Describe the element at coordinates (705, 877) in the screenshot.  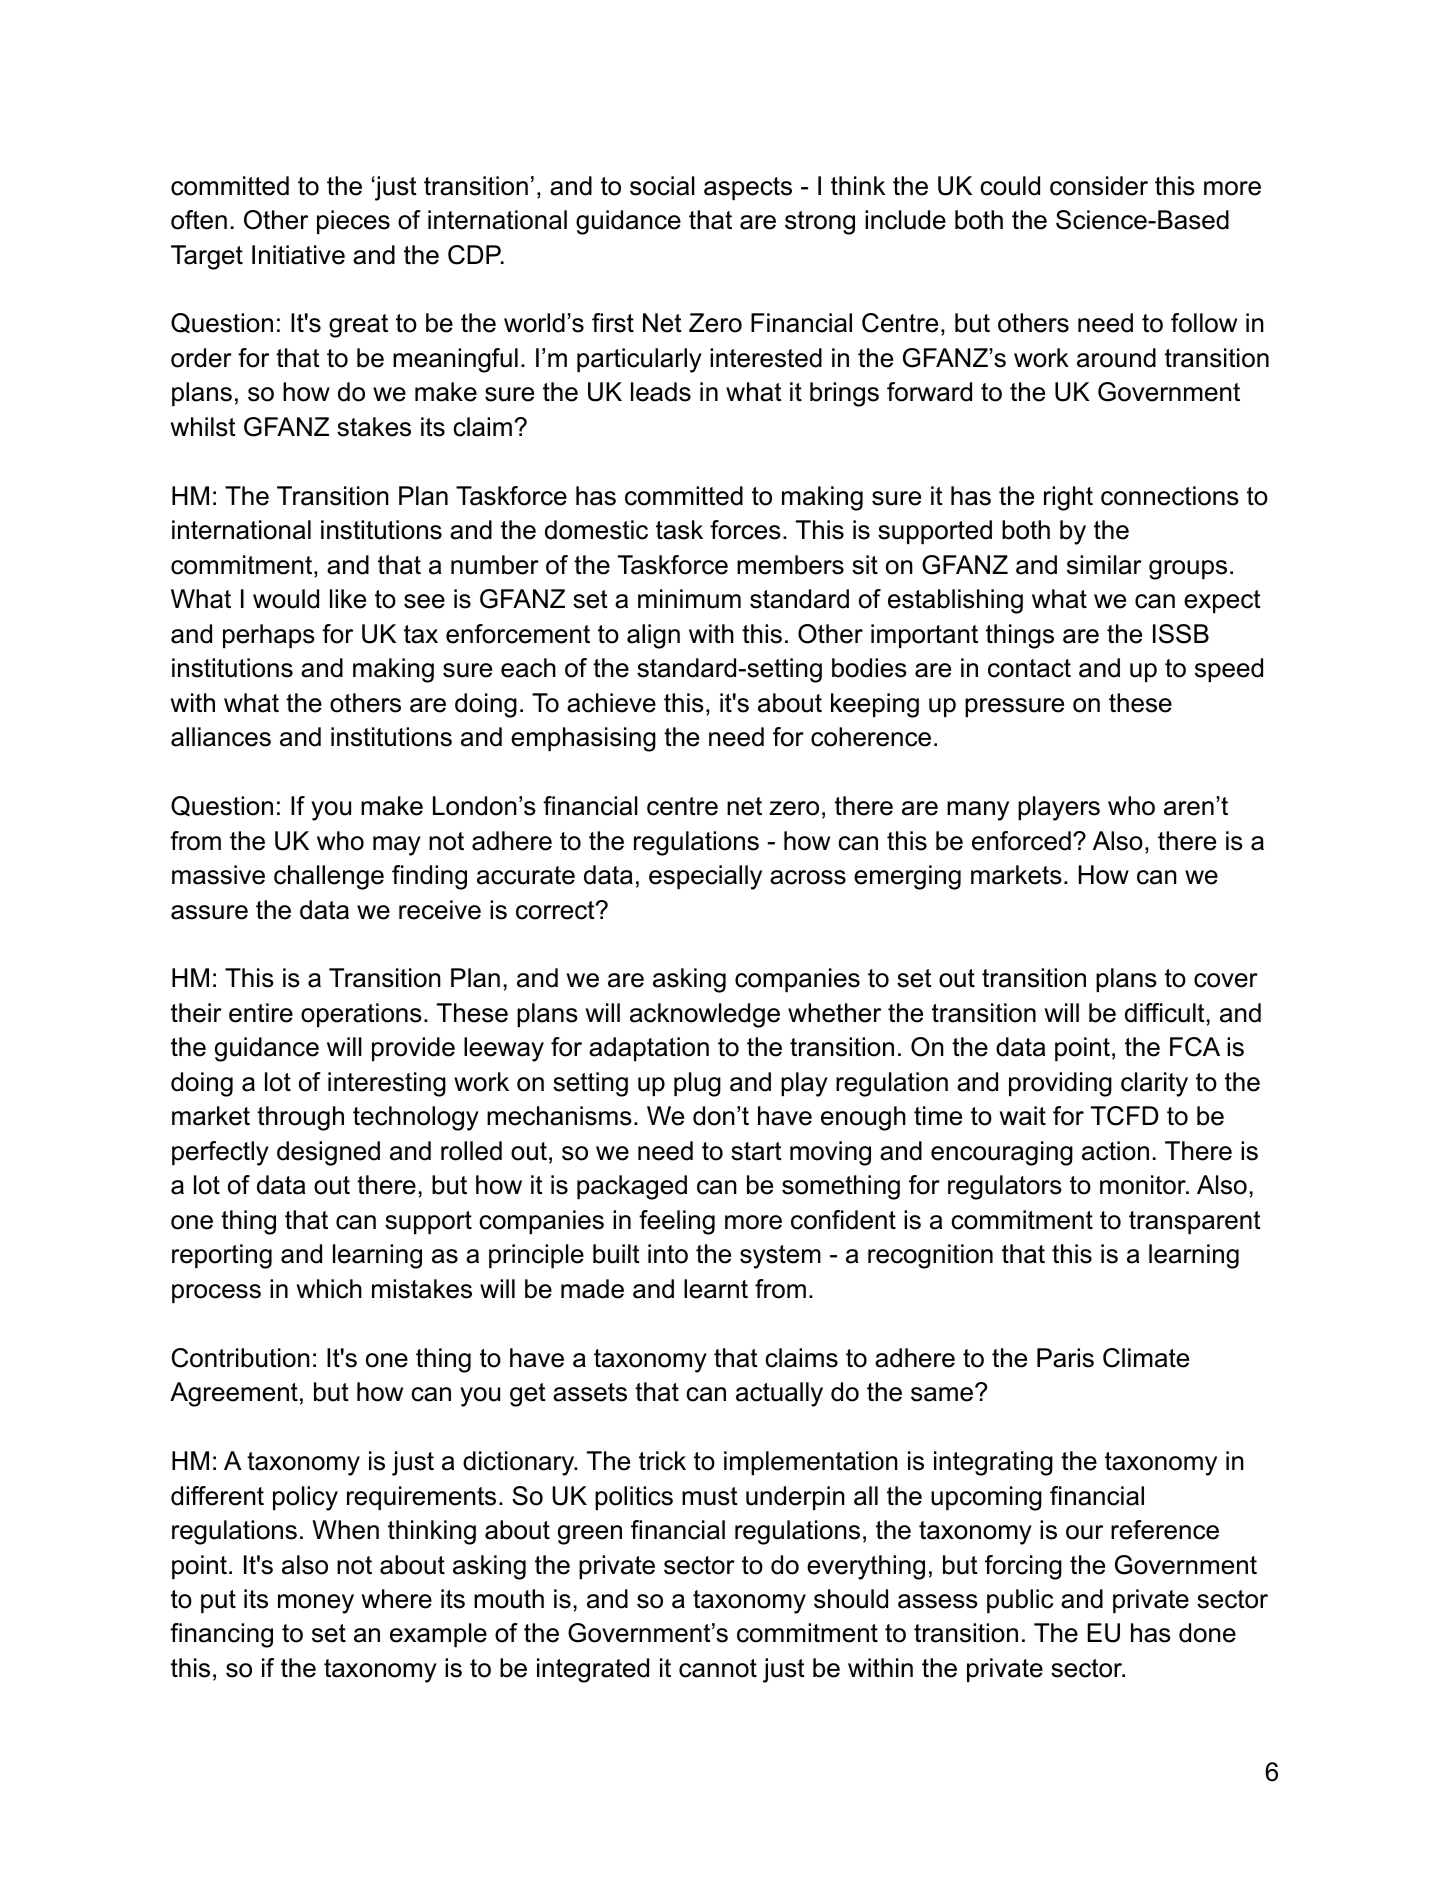
I see `especially` at that location.
